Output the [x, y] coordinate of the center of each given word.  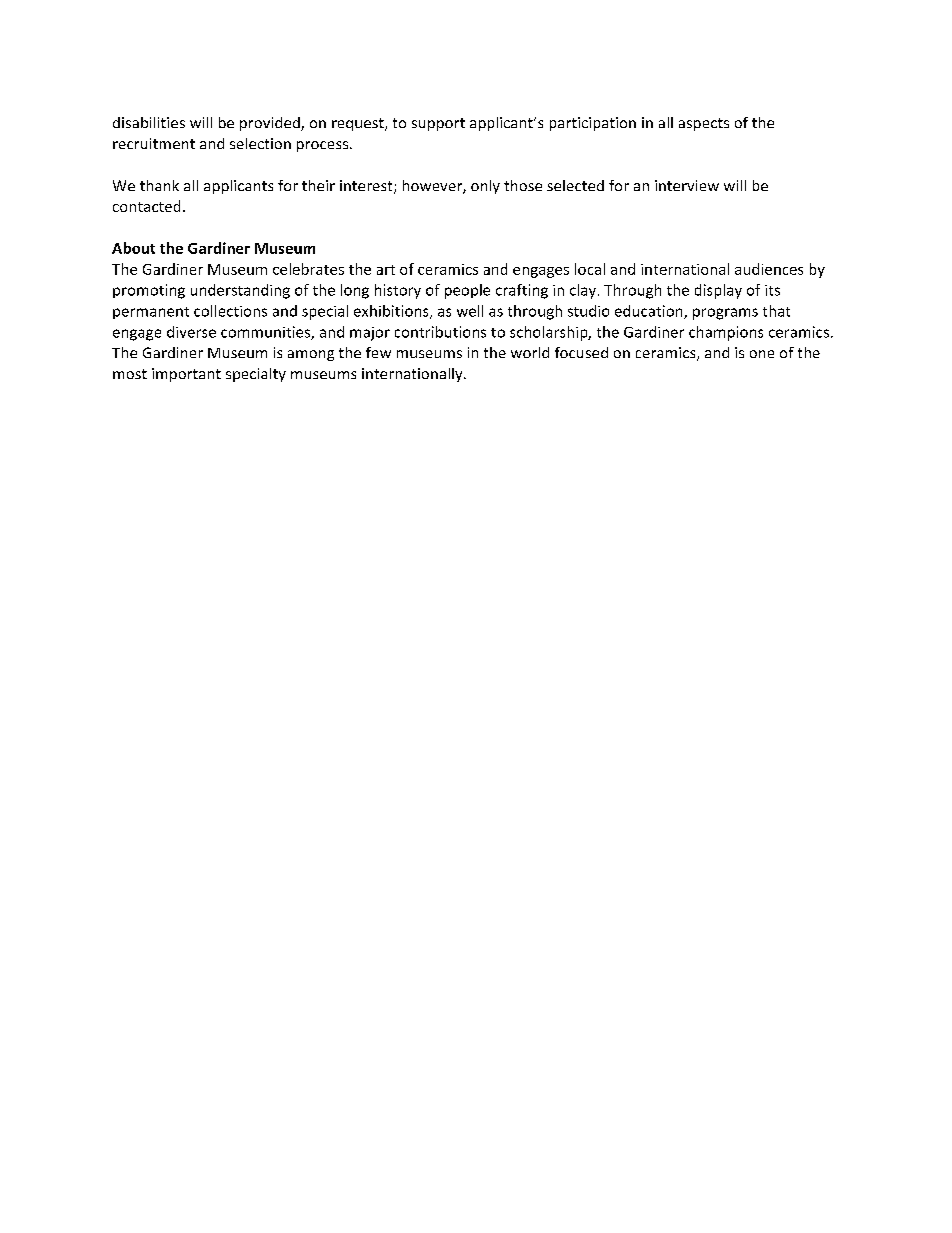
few [378, 352]
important [186, 375]
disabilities [149, 122]
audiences [769, 269]
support [438, 124]
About [133, 248]
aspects [704, 124]
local [590, 269]
